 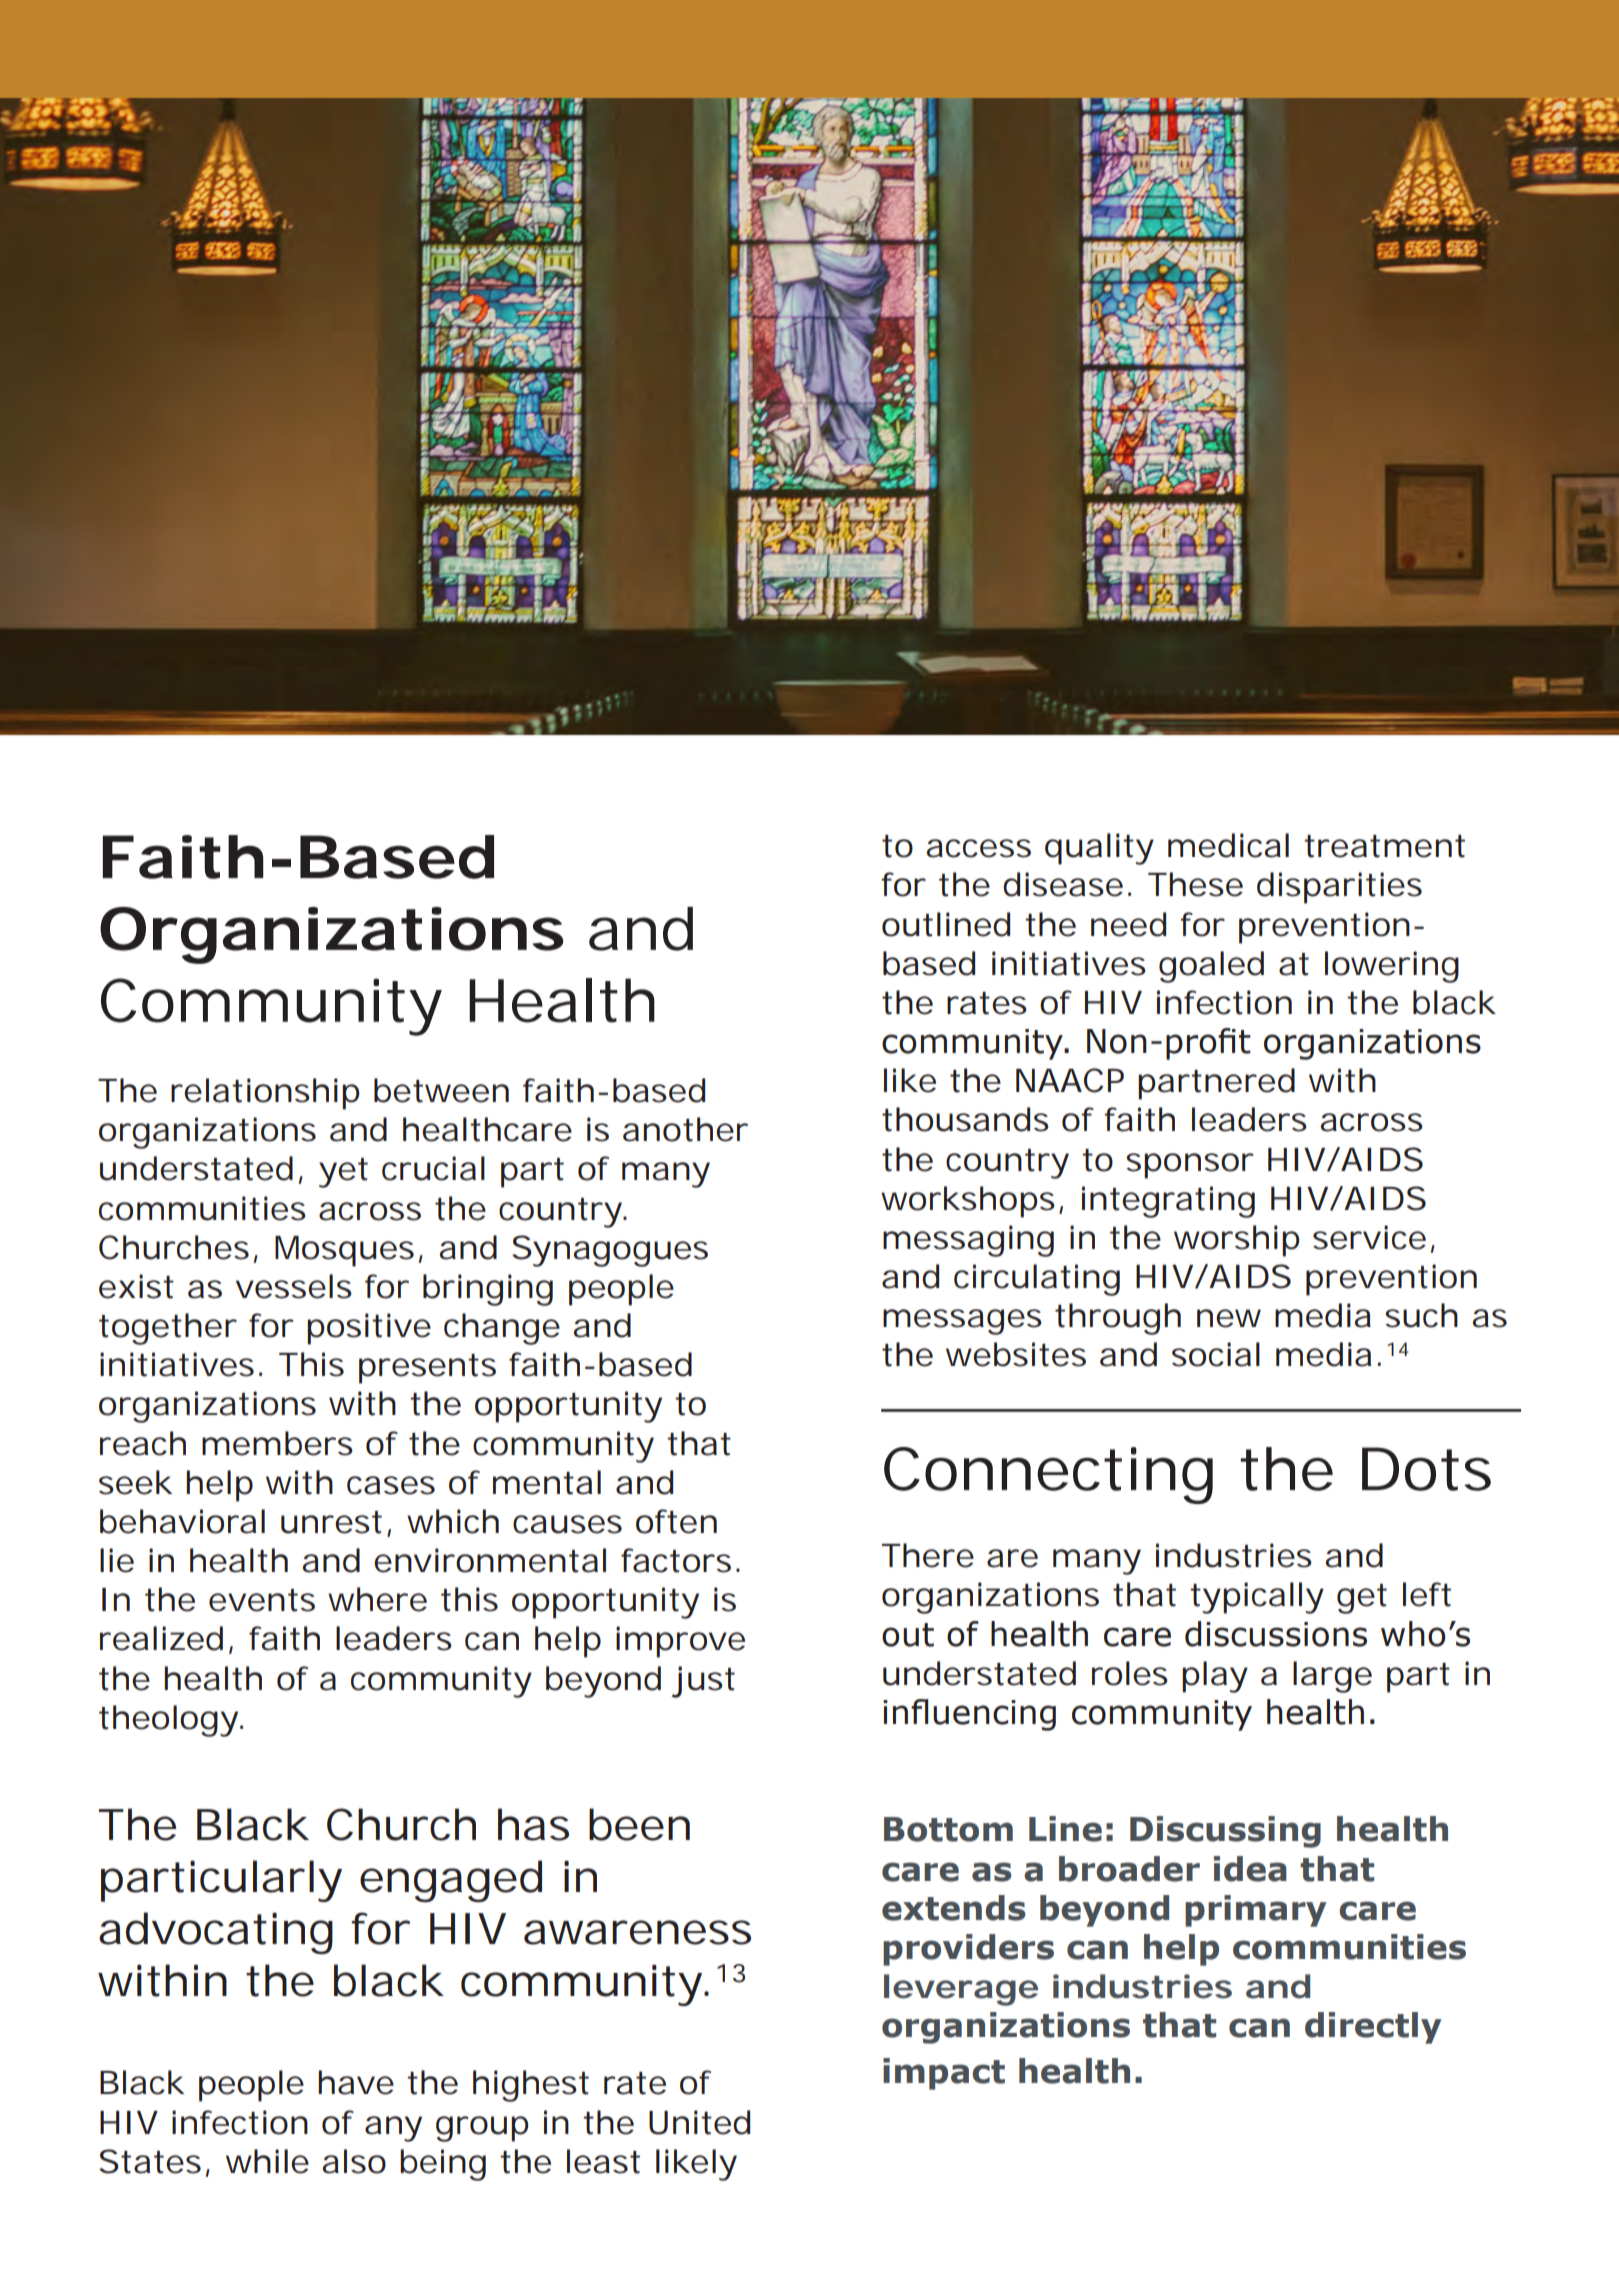 What do you see at coordinates (343, 1173) in the document?
I see `yet` at bounding box center [343, 1173].
